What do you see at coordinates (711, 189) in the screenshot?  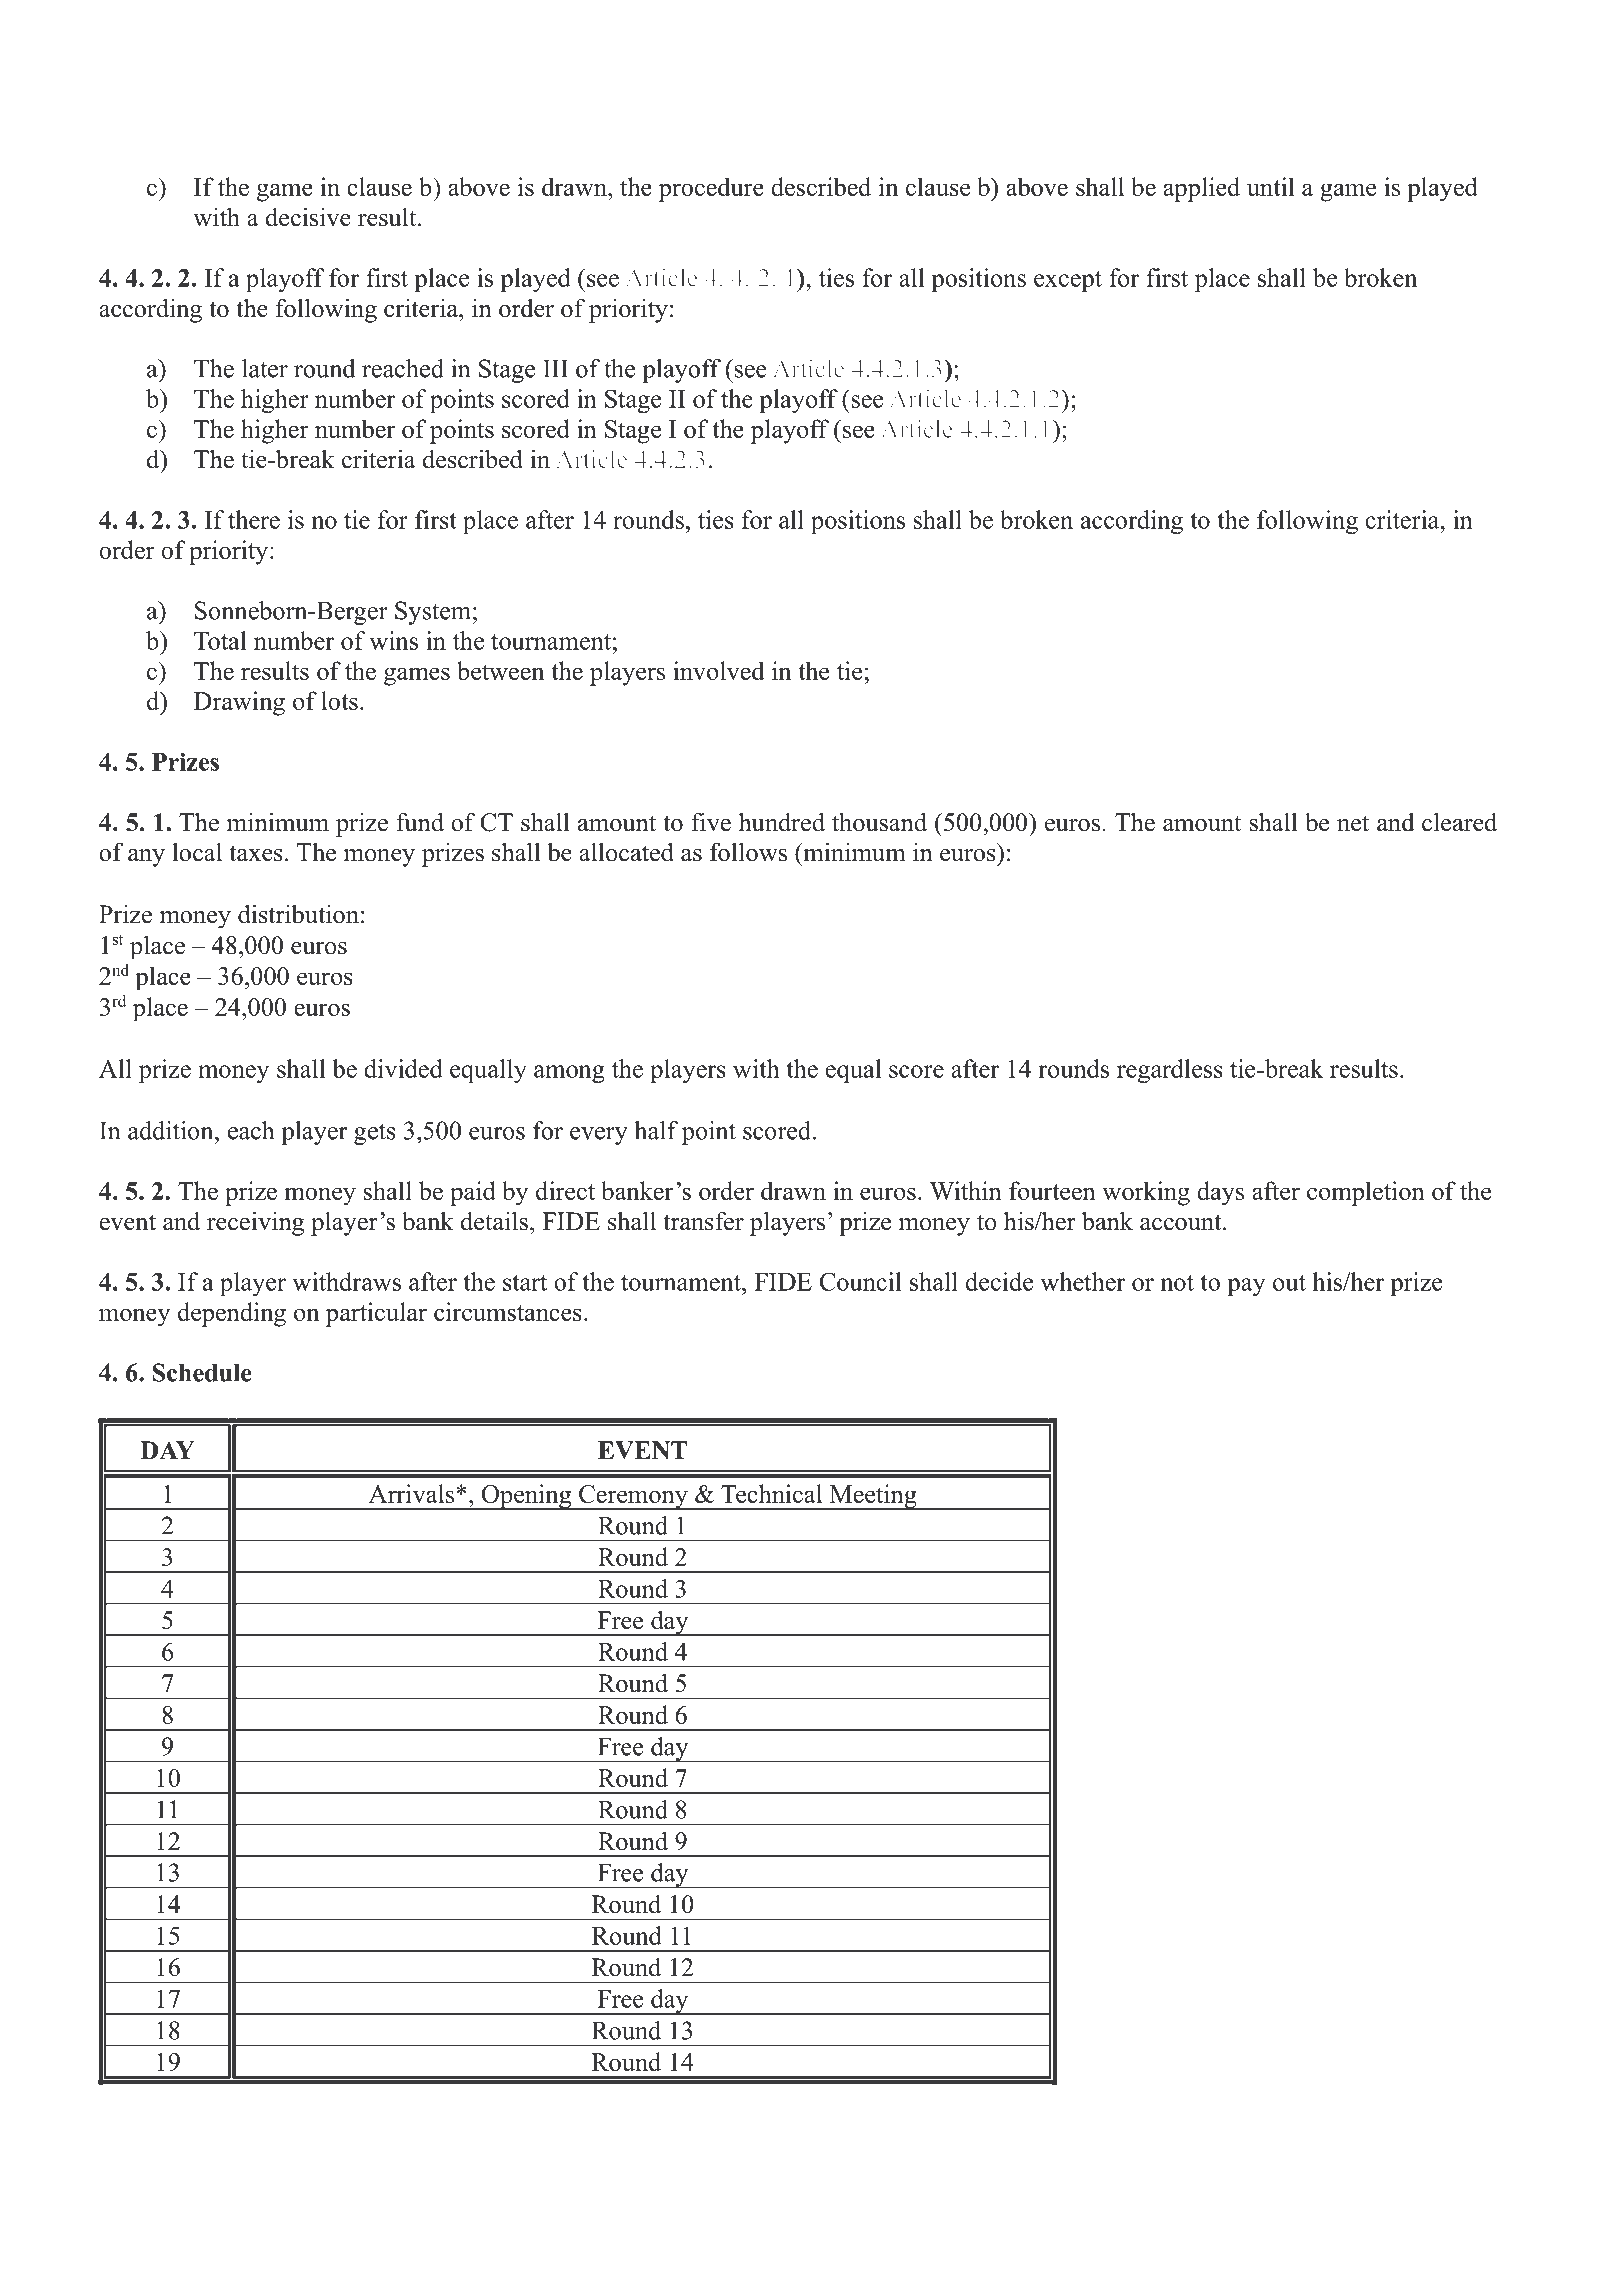 I see `procedure` at bounding box center [711, 189].
